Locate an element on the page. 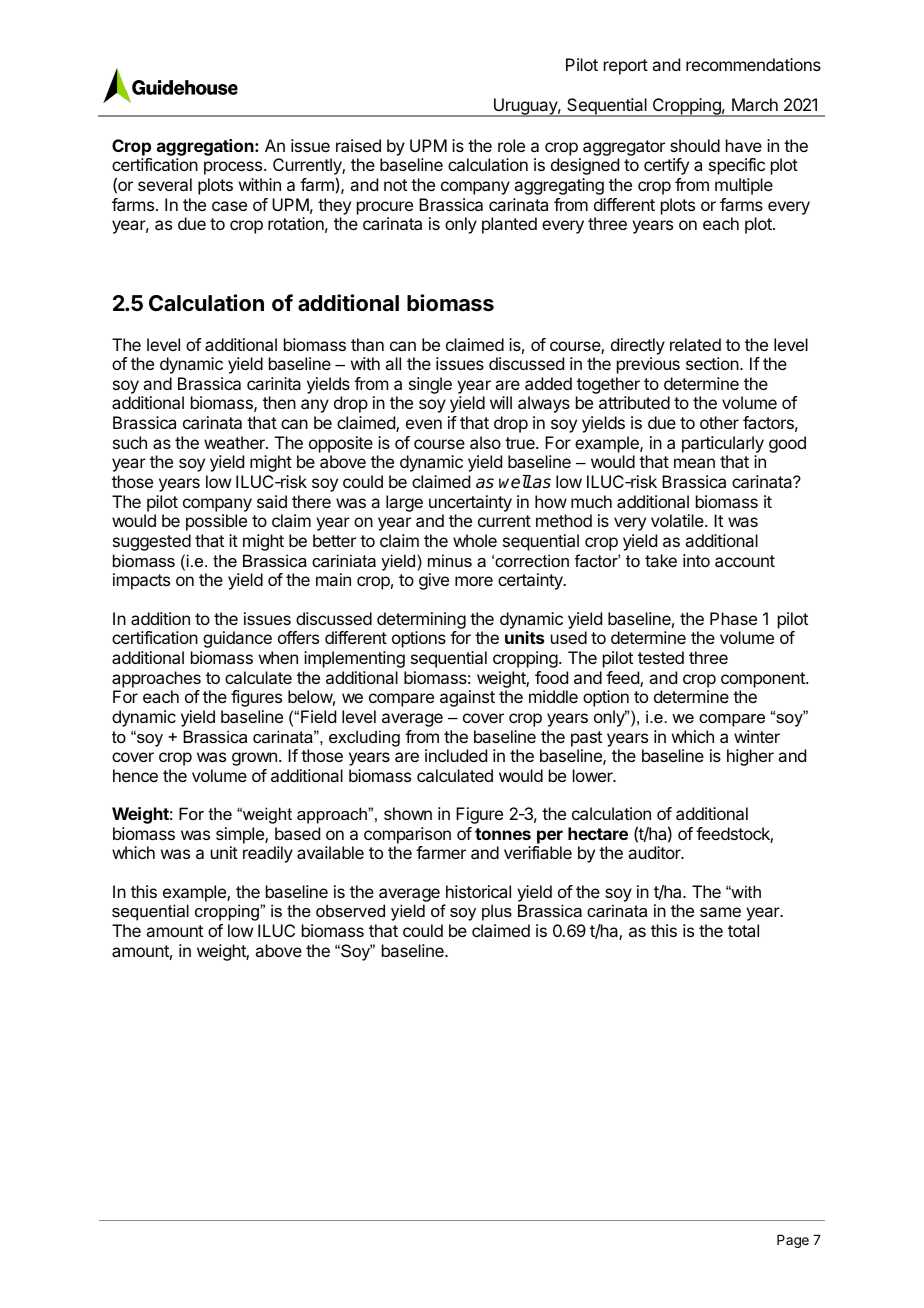  aggregation is located at coordinates (206, 147).
